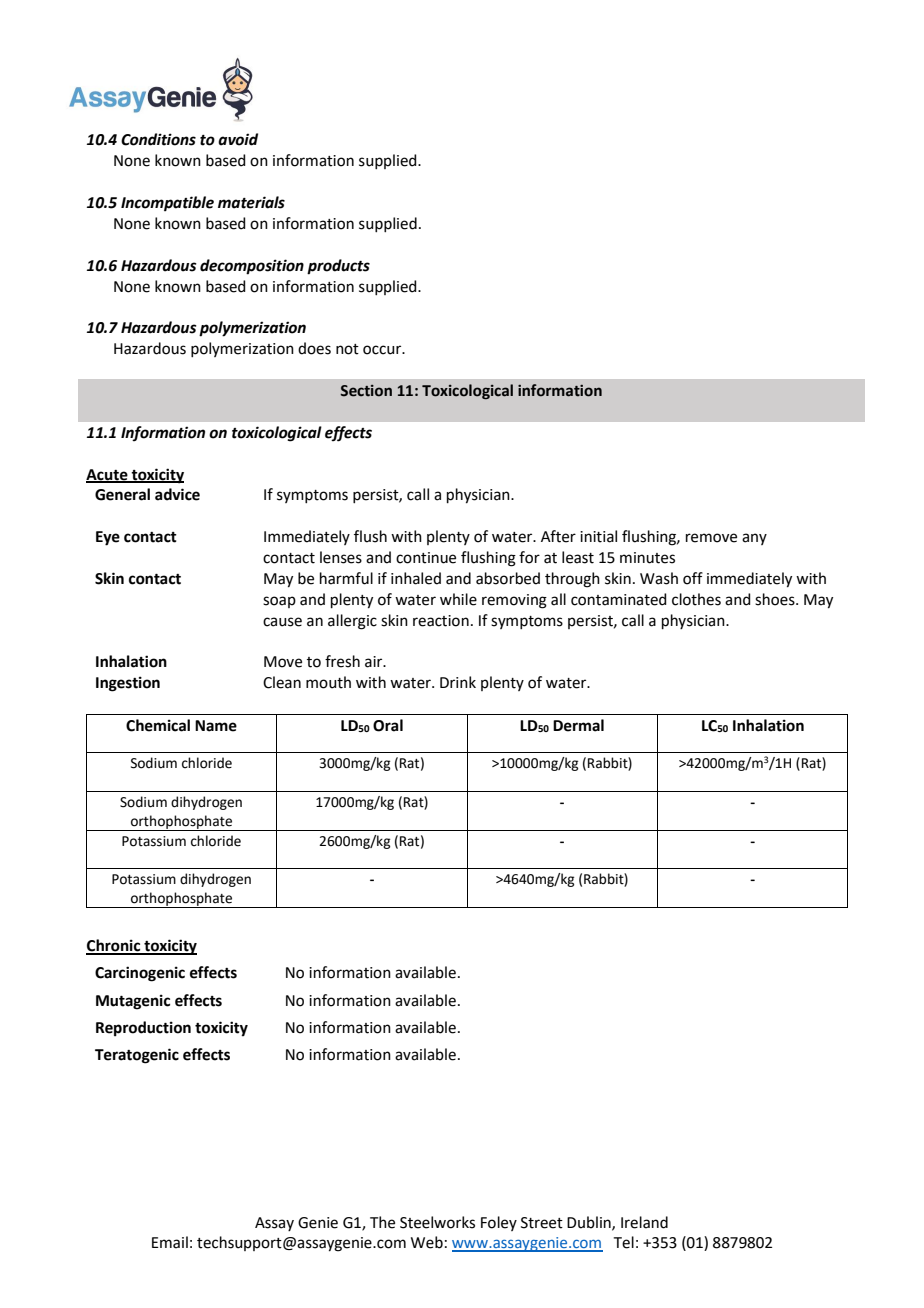 The height and width of the screenshot is (1308, 924). Describe the element at coordinates (383, 350) in the screenshot. I see `occur` at that location.
